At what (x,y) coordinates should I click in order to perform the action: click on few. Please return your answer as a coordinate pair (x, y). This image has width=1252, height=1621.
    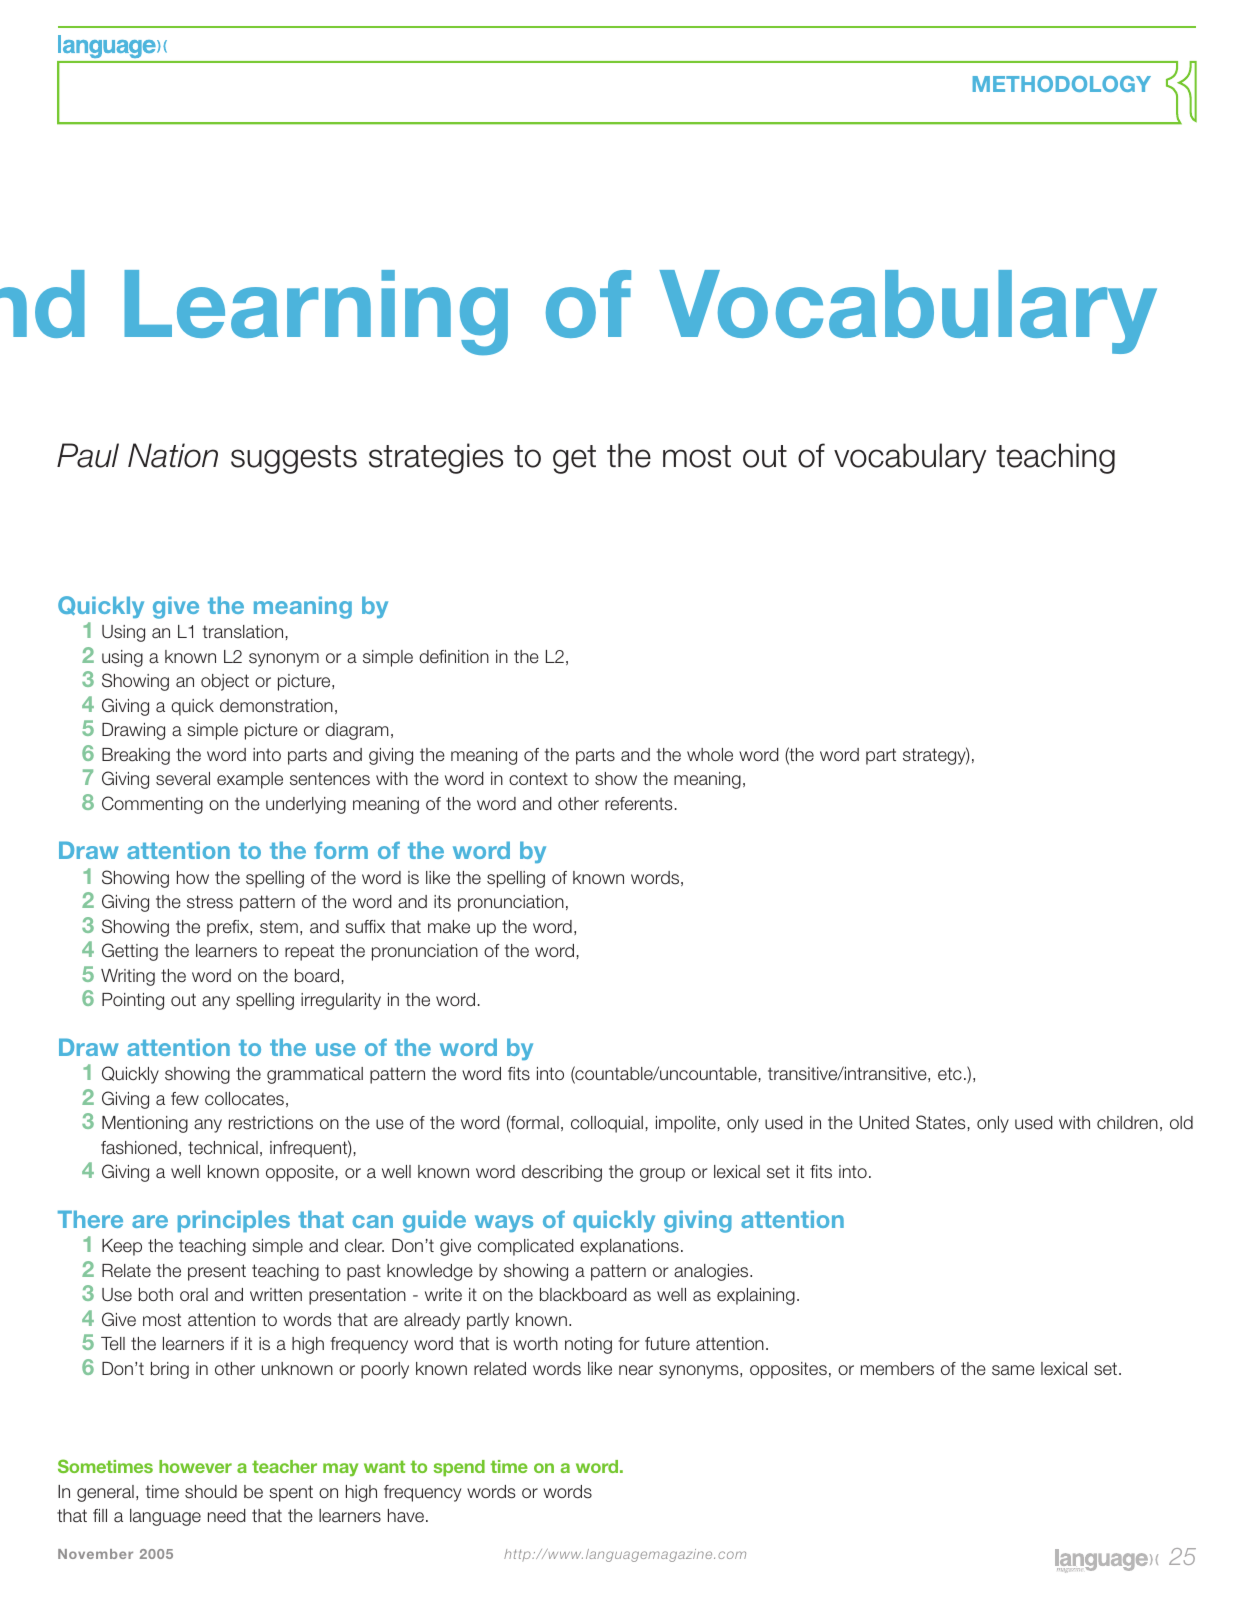
    Looking at the image, I should click on (185, 1098).
